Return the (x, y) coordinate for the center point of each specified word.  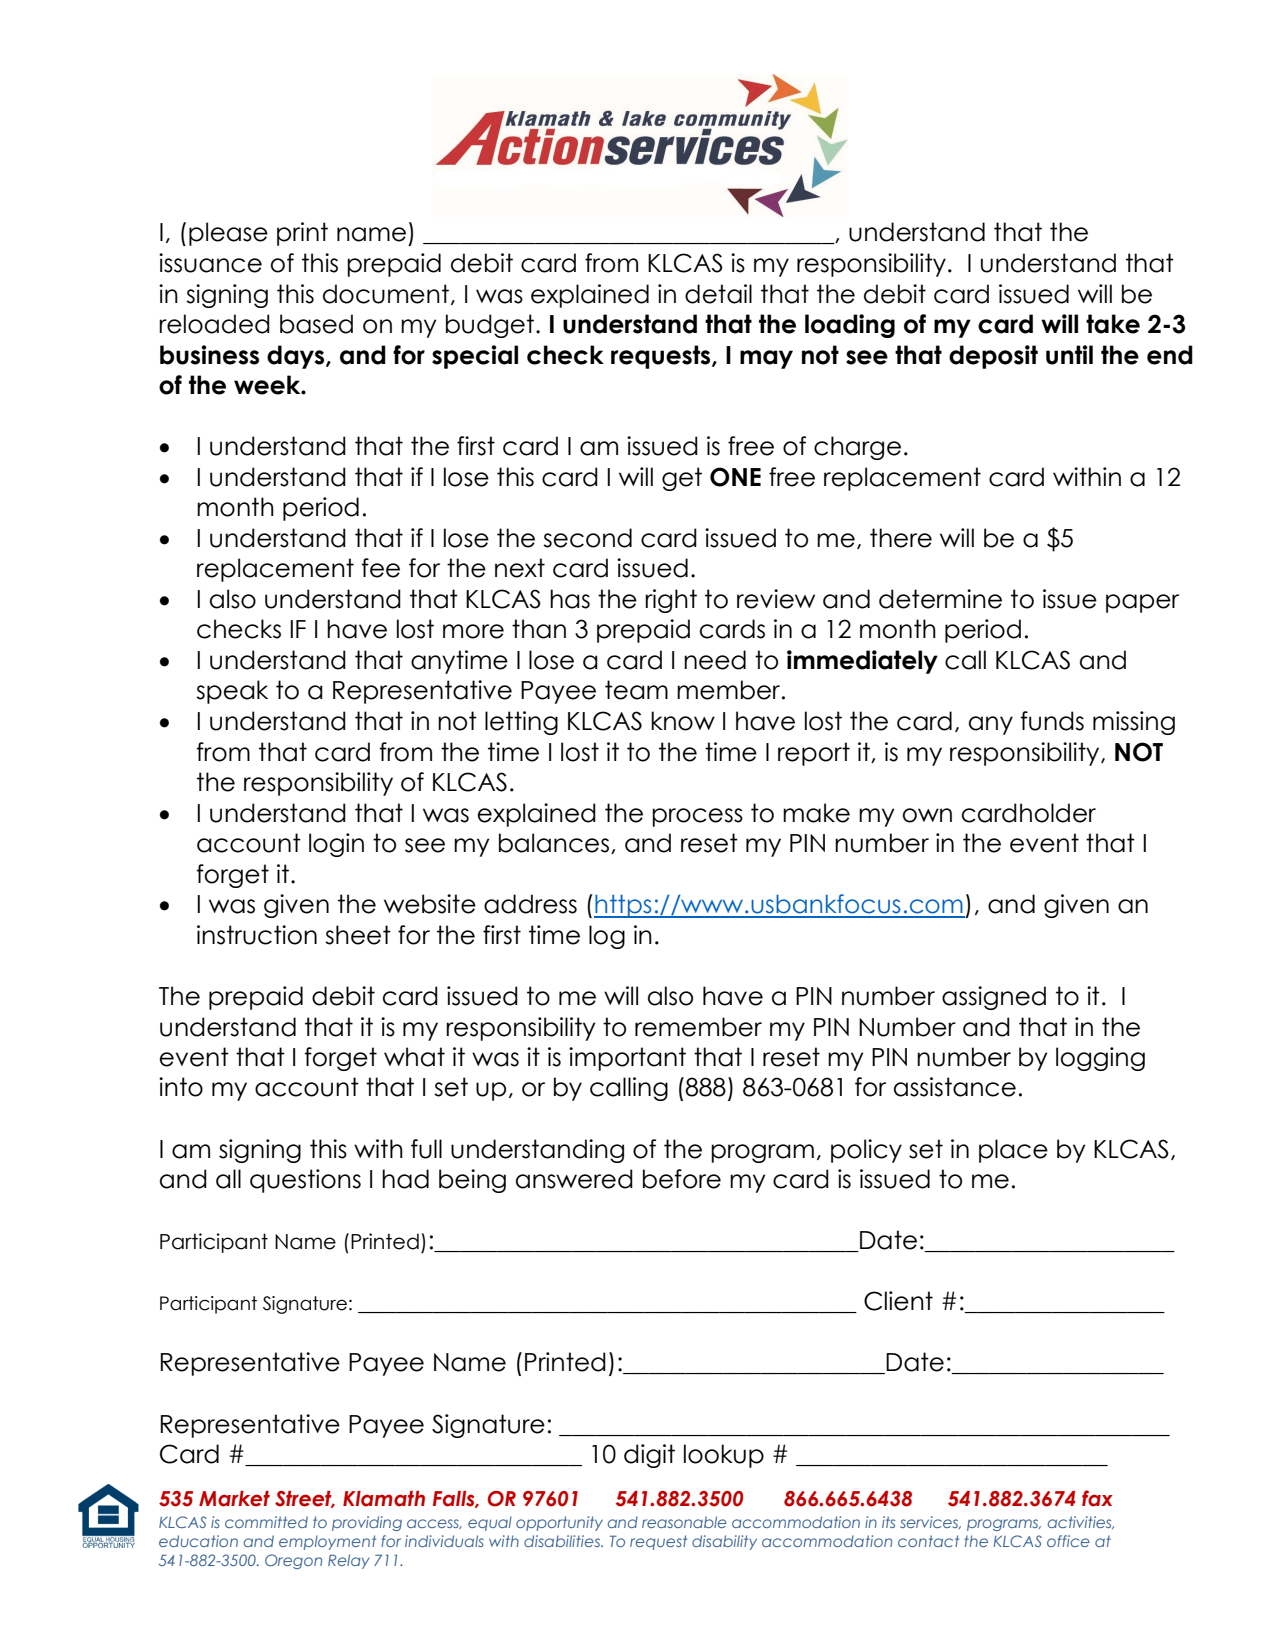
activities (1081, 1522)
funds (1052, 721)
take (1113, 324)
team (636, 690)
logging (1100, 1059)
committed (266, 1522)
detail (718, 294)
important (627, 1059)
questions (305, 1181)
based (316, 324)
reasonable (684, 1522)
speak (232, 692)
